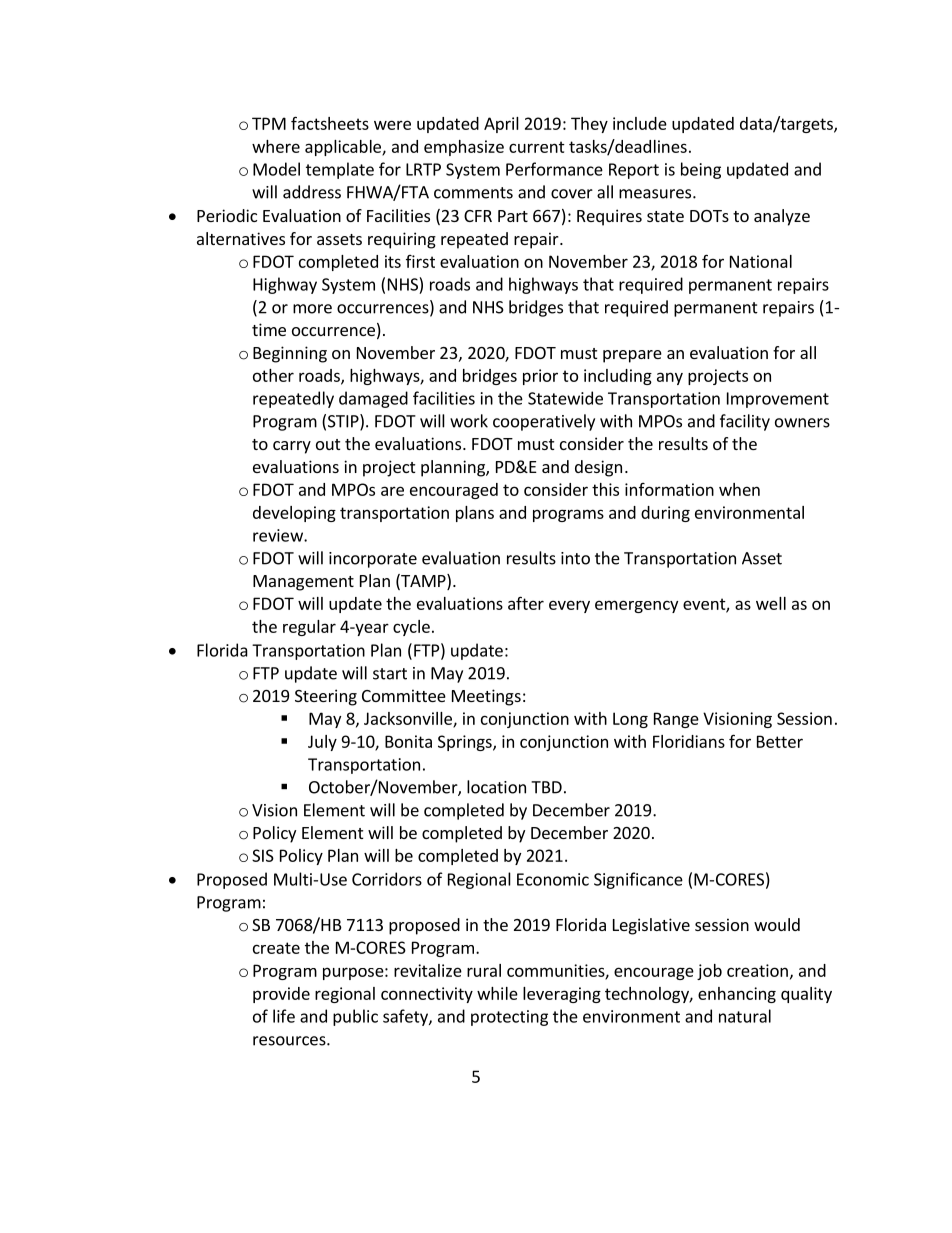  Describe the element at coordinates (701, 170) in the image. I see `being` at that location.
